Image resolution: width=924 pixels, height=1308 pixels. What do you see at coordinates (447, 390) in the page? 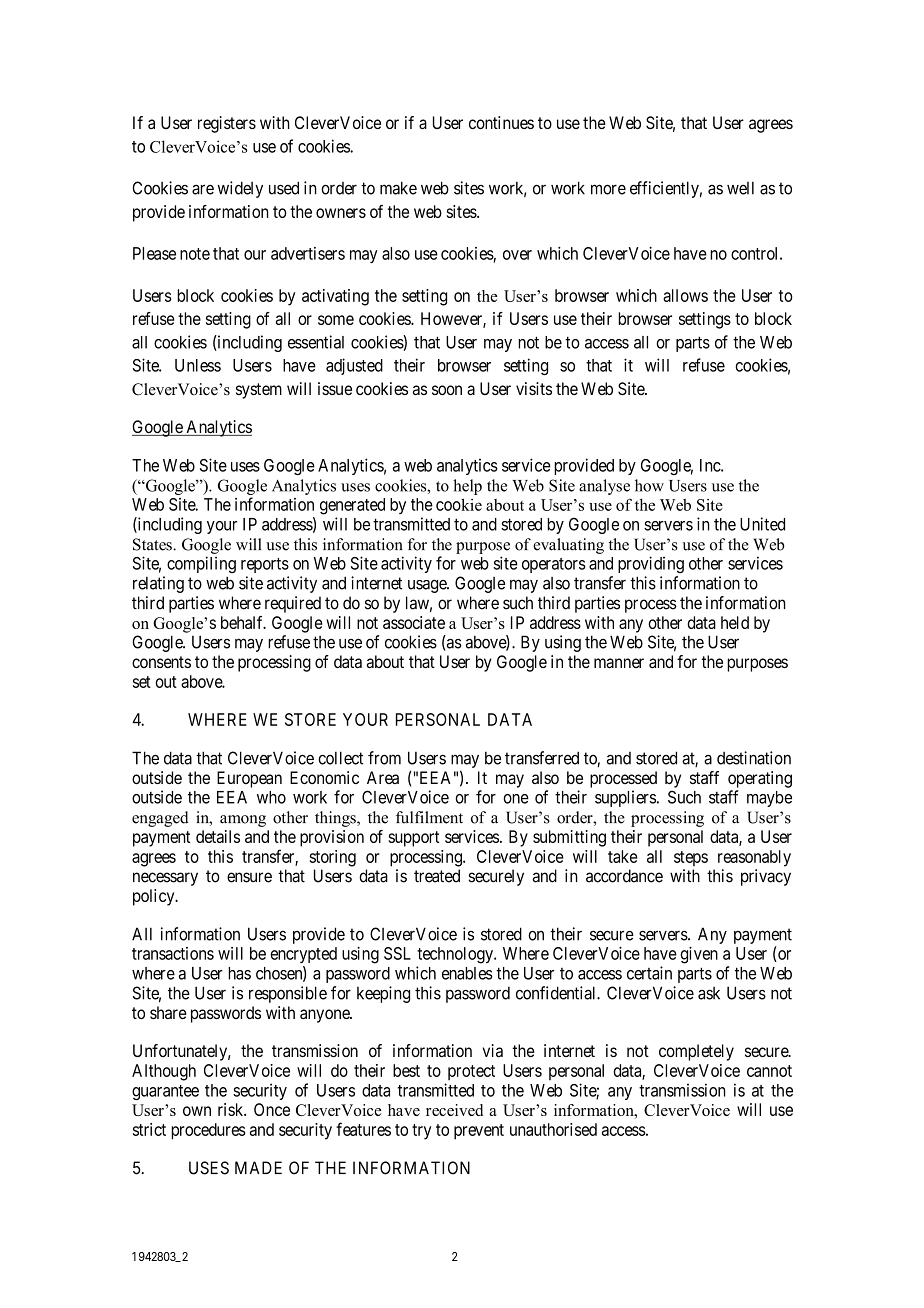
I see `soon` at bounding box center [447, 390].
